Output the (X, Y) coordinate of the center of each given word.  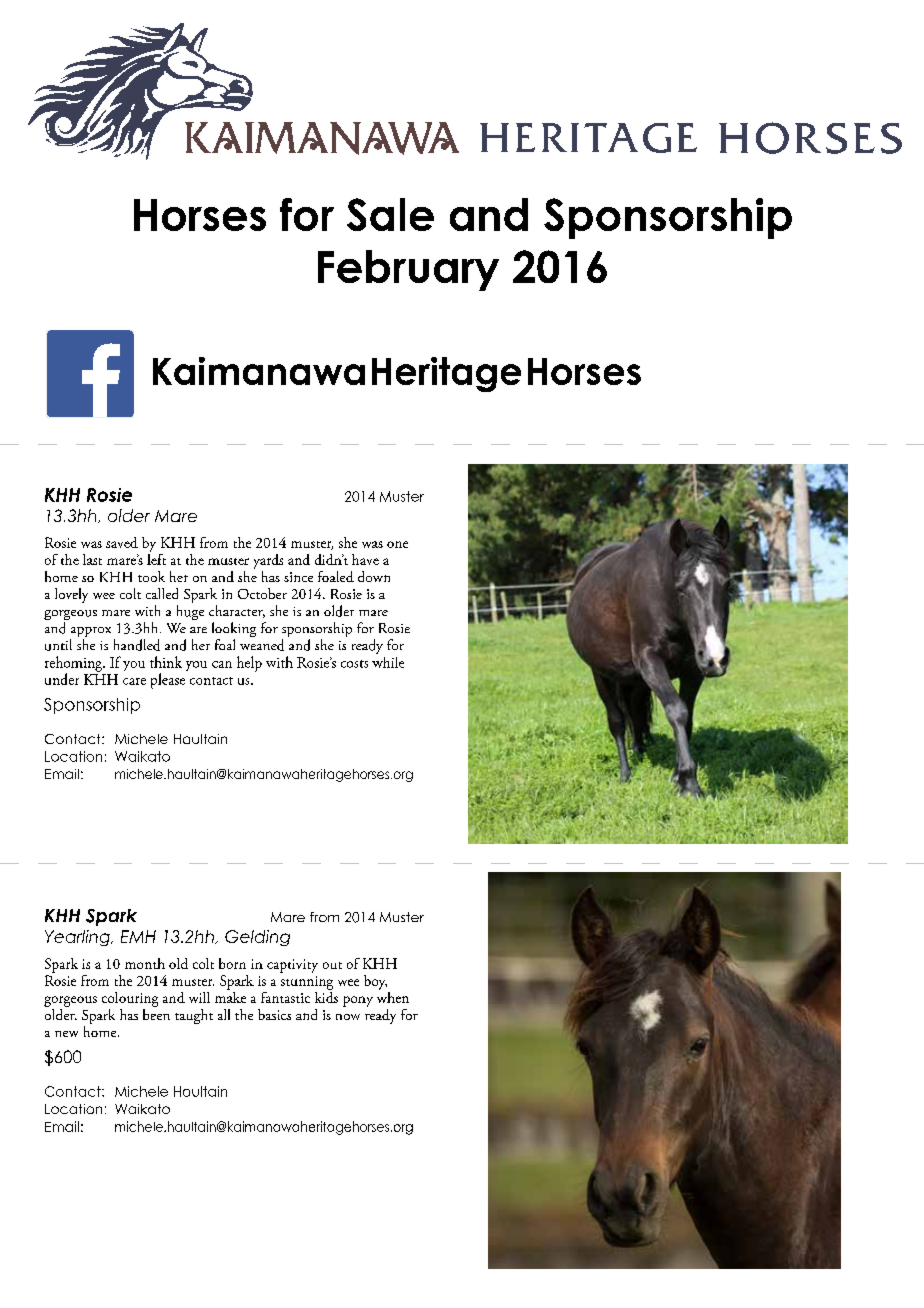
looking (234, 631)
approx (90, 633)
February (408, 270)
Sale (390, 214)
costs (354, 664)
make (230, 996)
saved (122, 542)
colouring (130, 999)
